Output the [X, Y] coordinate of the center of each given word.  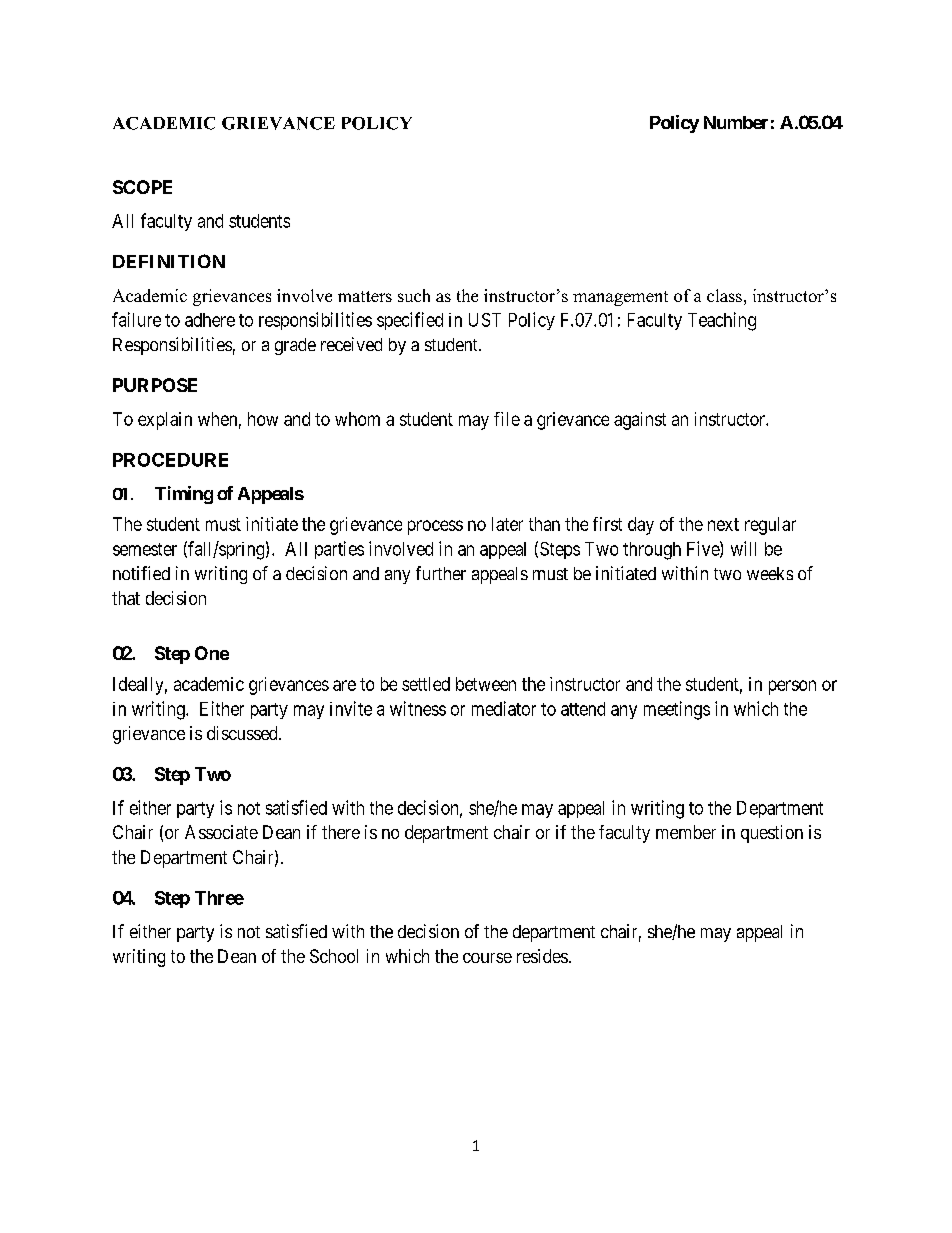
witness [418, 708]
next [723, 524]
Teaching [722, 321]
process [435, 527]
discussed [243, 733]
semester [145, 549]
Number [736, 122]
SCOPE [142, 187]
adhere [210, 320]
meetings [677, 710]
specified [410, 321]
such [414, 295]
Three [219, 898]
